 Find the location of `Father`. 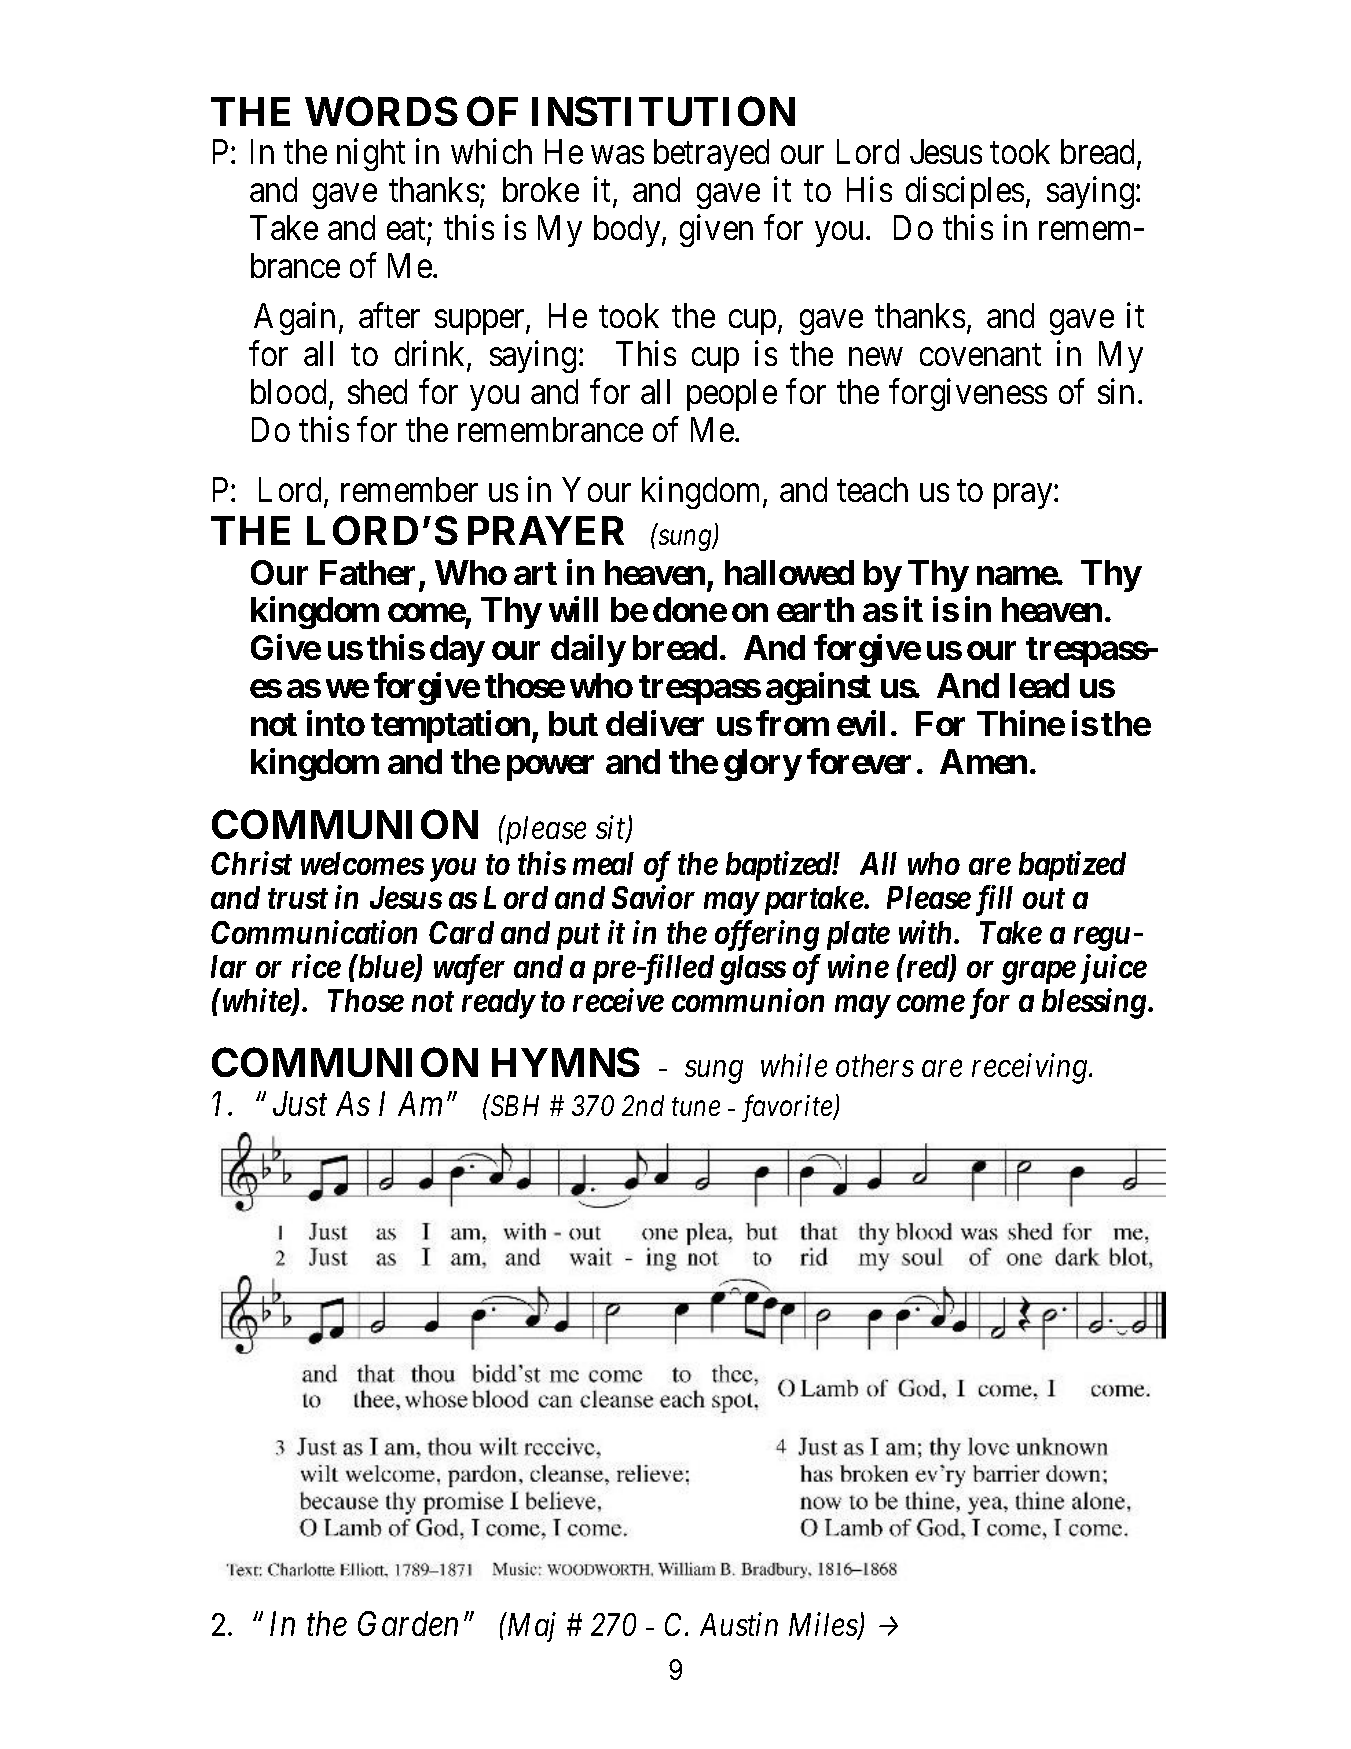

Father is located at coordinates (367, 572).
